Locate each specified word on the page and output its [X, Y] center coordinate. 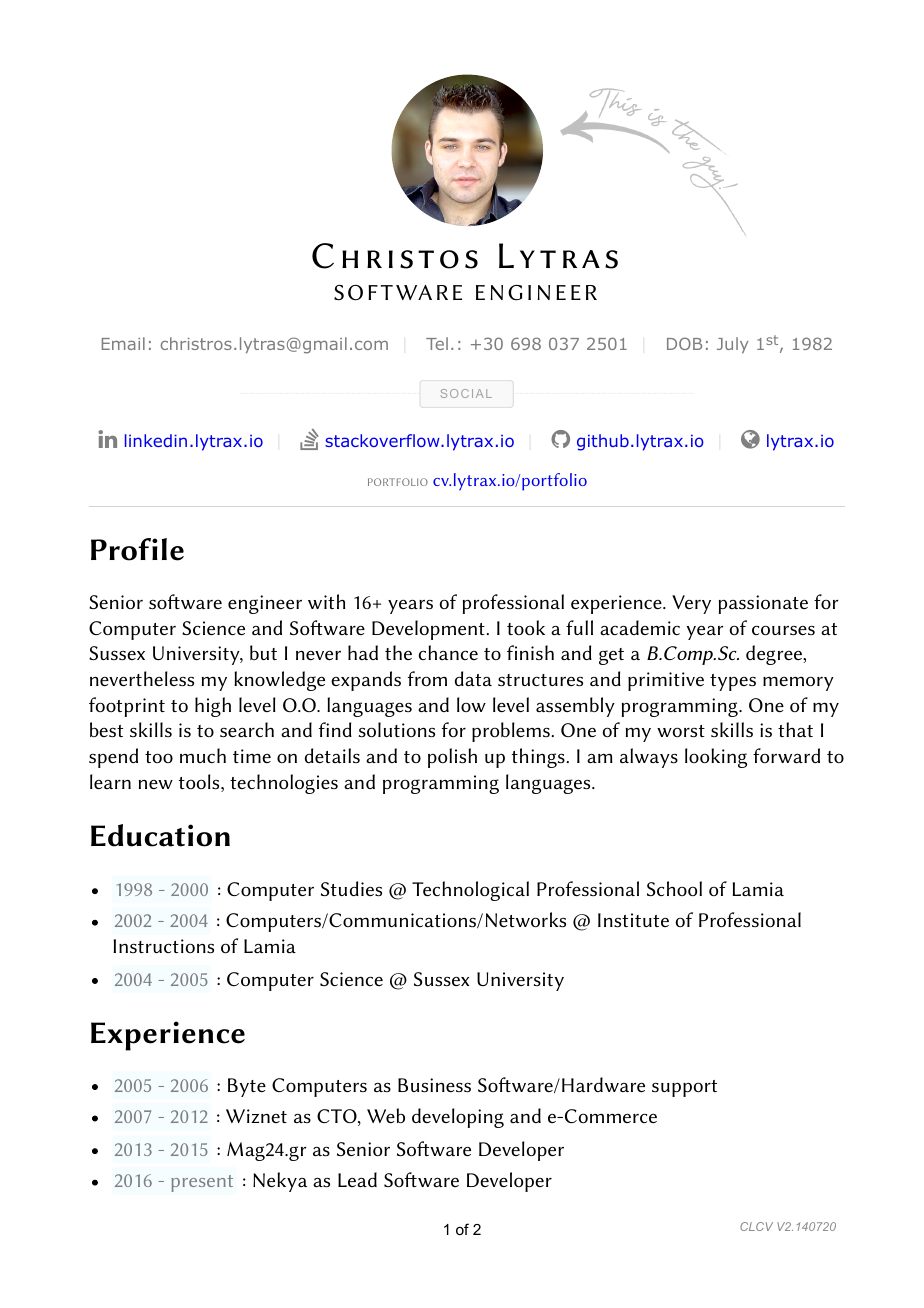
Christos [395, 256]
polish [452, 758]
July [733, 345]
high [213, 707]
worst [681, 731]
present [202, 1183]
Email [123, 343]
